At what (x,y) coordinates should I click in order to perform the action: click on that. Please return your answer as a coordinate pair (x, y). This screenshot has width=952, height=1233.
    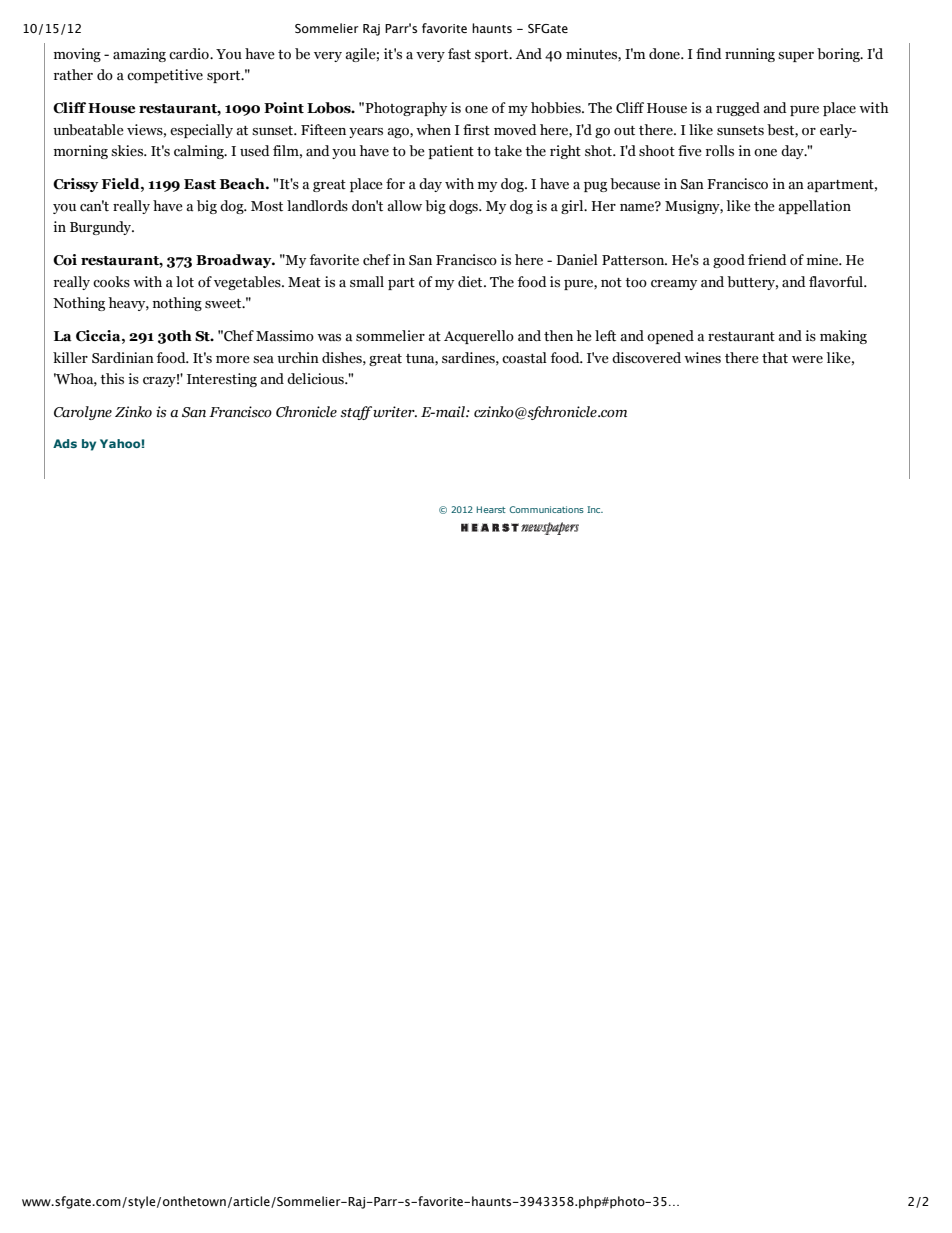
    Looking at the image, I should click on (775, 358).
